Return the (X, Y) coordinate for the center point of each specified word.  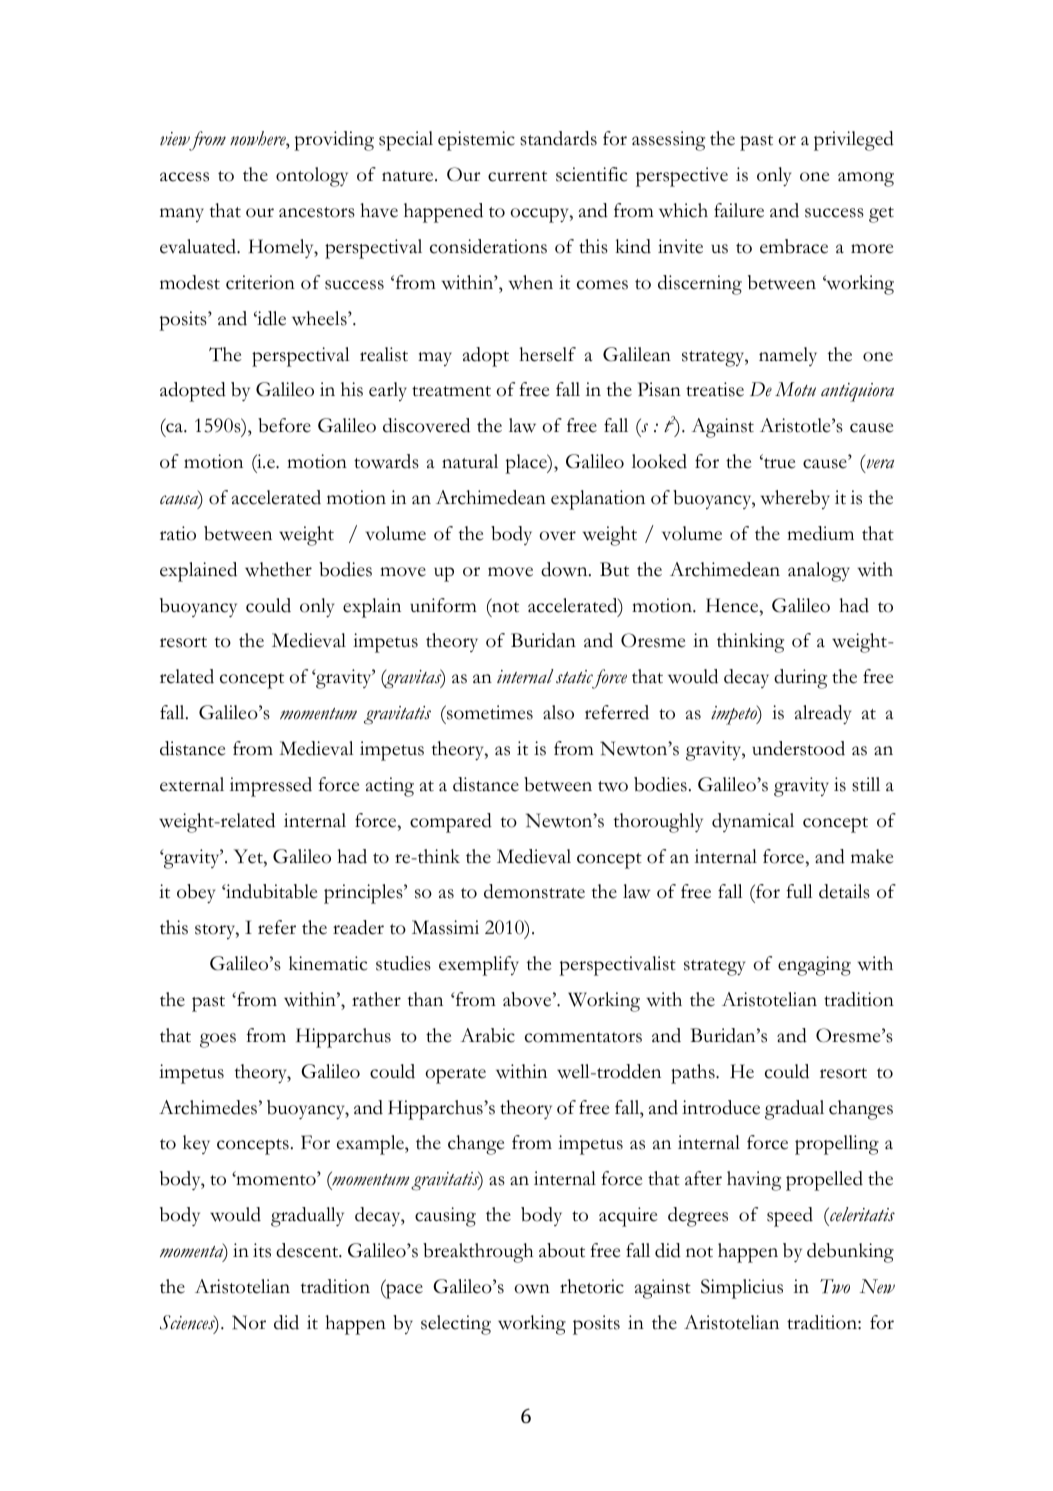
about (562, 1250)
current (517, 176)
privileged (854, 141)
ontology (312, 177)
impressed (271, 787)
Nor (249, 1322)
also (558, 712)
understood (798, 748)
